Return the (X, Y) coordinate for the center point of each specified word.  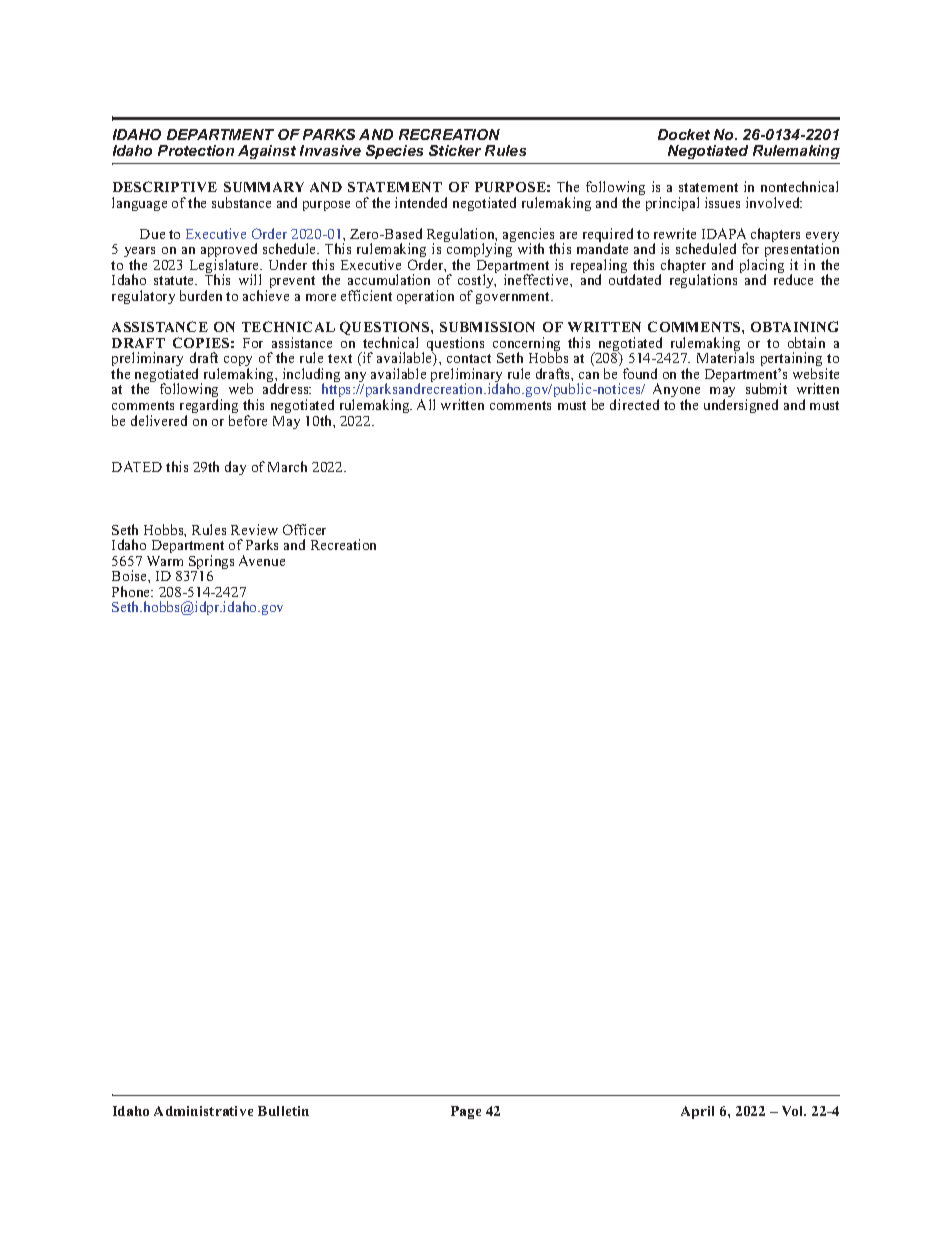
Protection (196, 150)
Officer (304, 529)
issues (722, 202)
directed (634, 404)
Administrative (203, 1111)
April (697, 1112)
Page (466, 1112)
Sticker (455, 150)
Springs (210, 563)
